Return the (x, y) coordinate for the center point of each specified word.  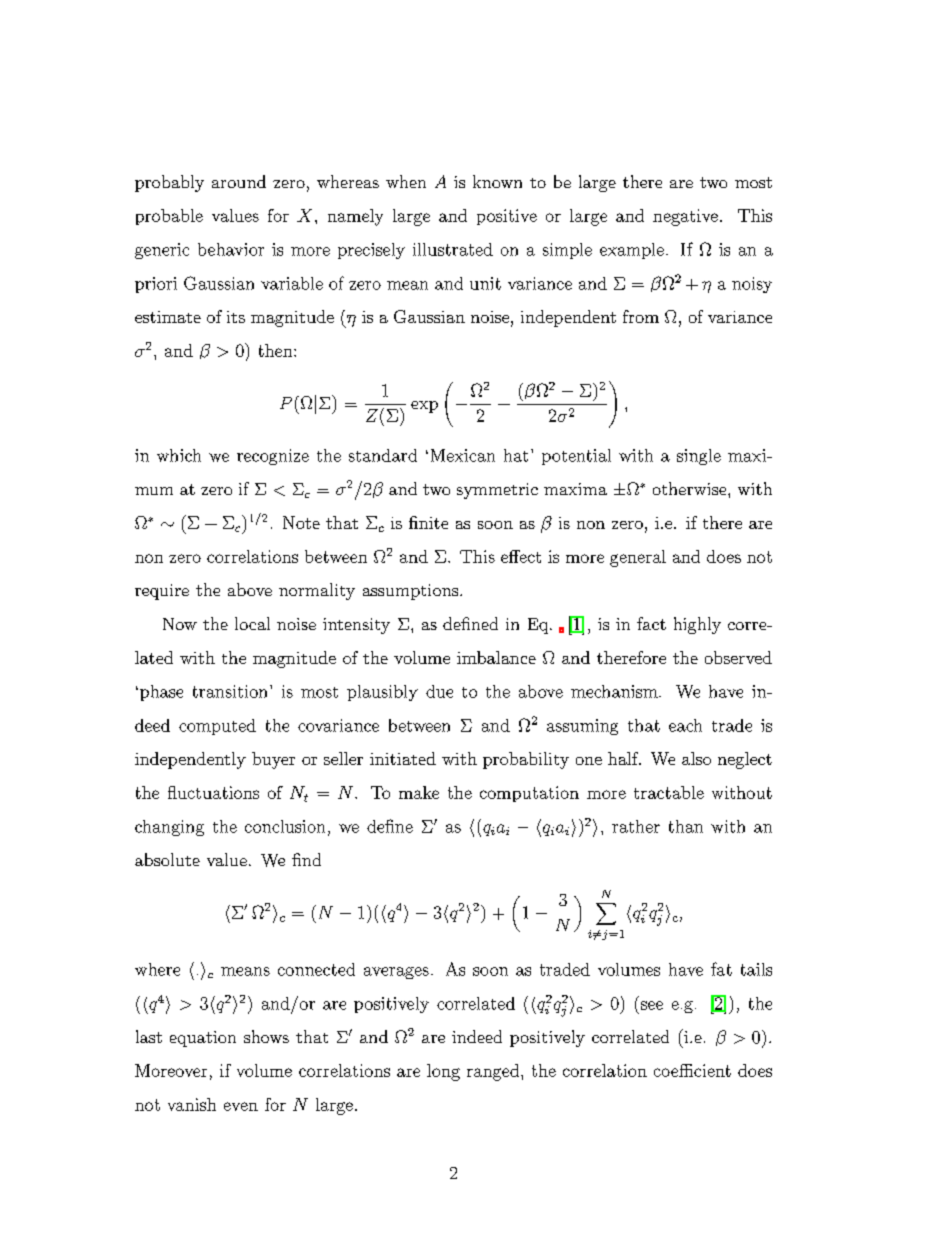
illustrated (453, 249)
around (239, 181)
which (179, 455)
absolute (167, 859)
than (686, 826)
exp (424, 407)
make (419, 792)
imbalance (496, 657)
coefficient (692, 1070)
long (443, 1072)
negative (685, 217)
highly (697, 625)
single (699, 457)
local (252, 623)
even (241, 1106)
